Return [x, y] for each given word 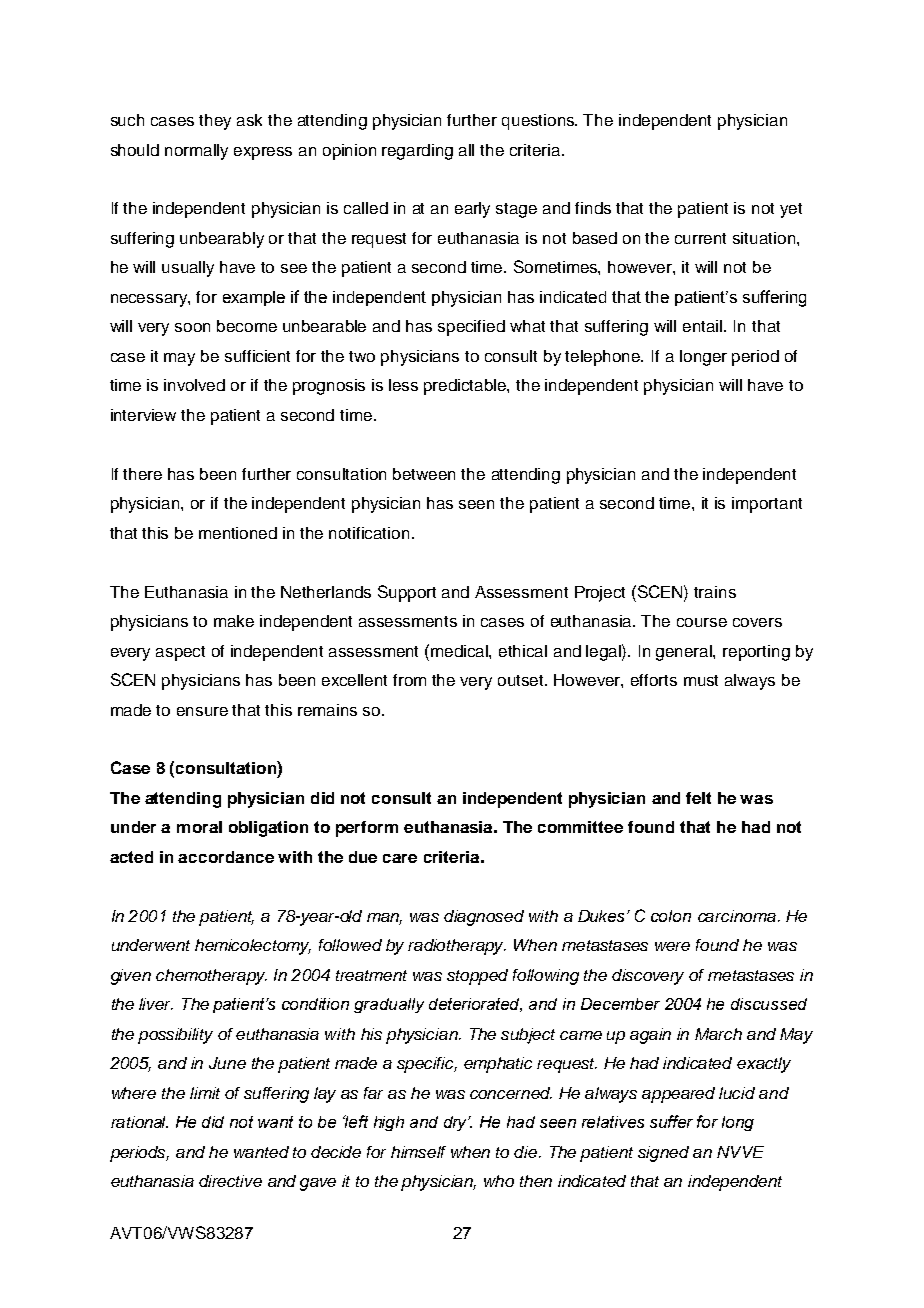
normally [196, 152]
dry [457, 1123]
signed [663, 1154]
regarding [417, 152]
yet [791, 210]
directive [230, 1181]
